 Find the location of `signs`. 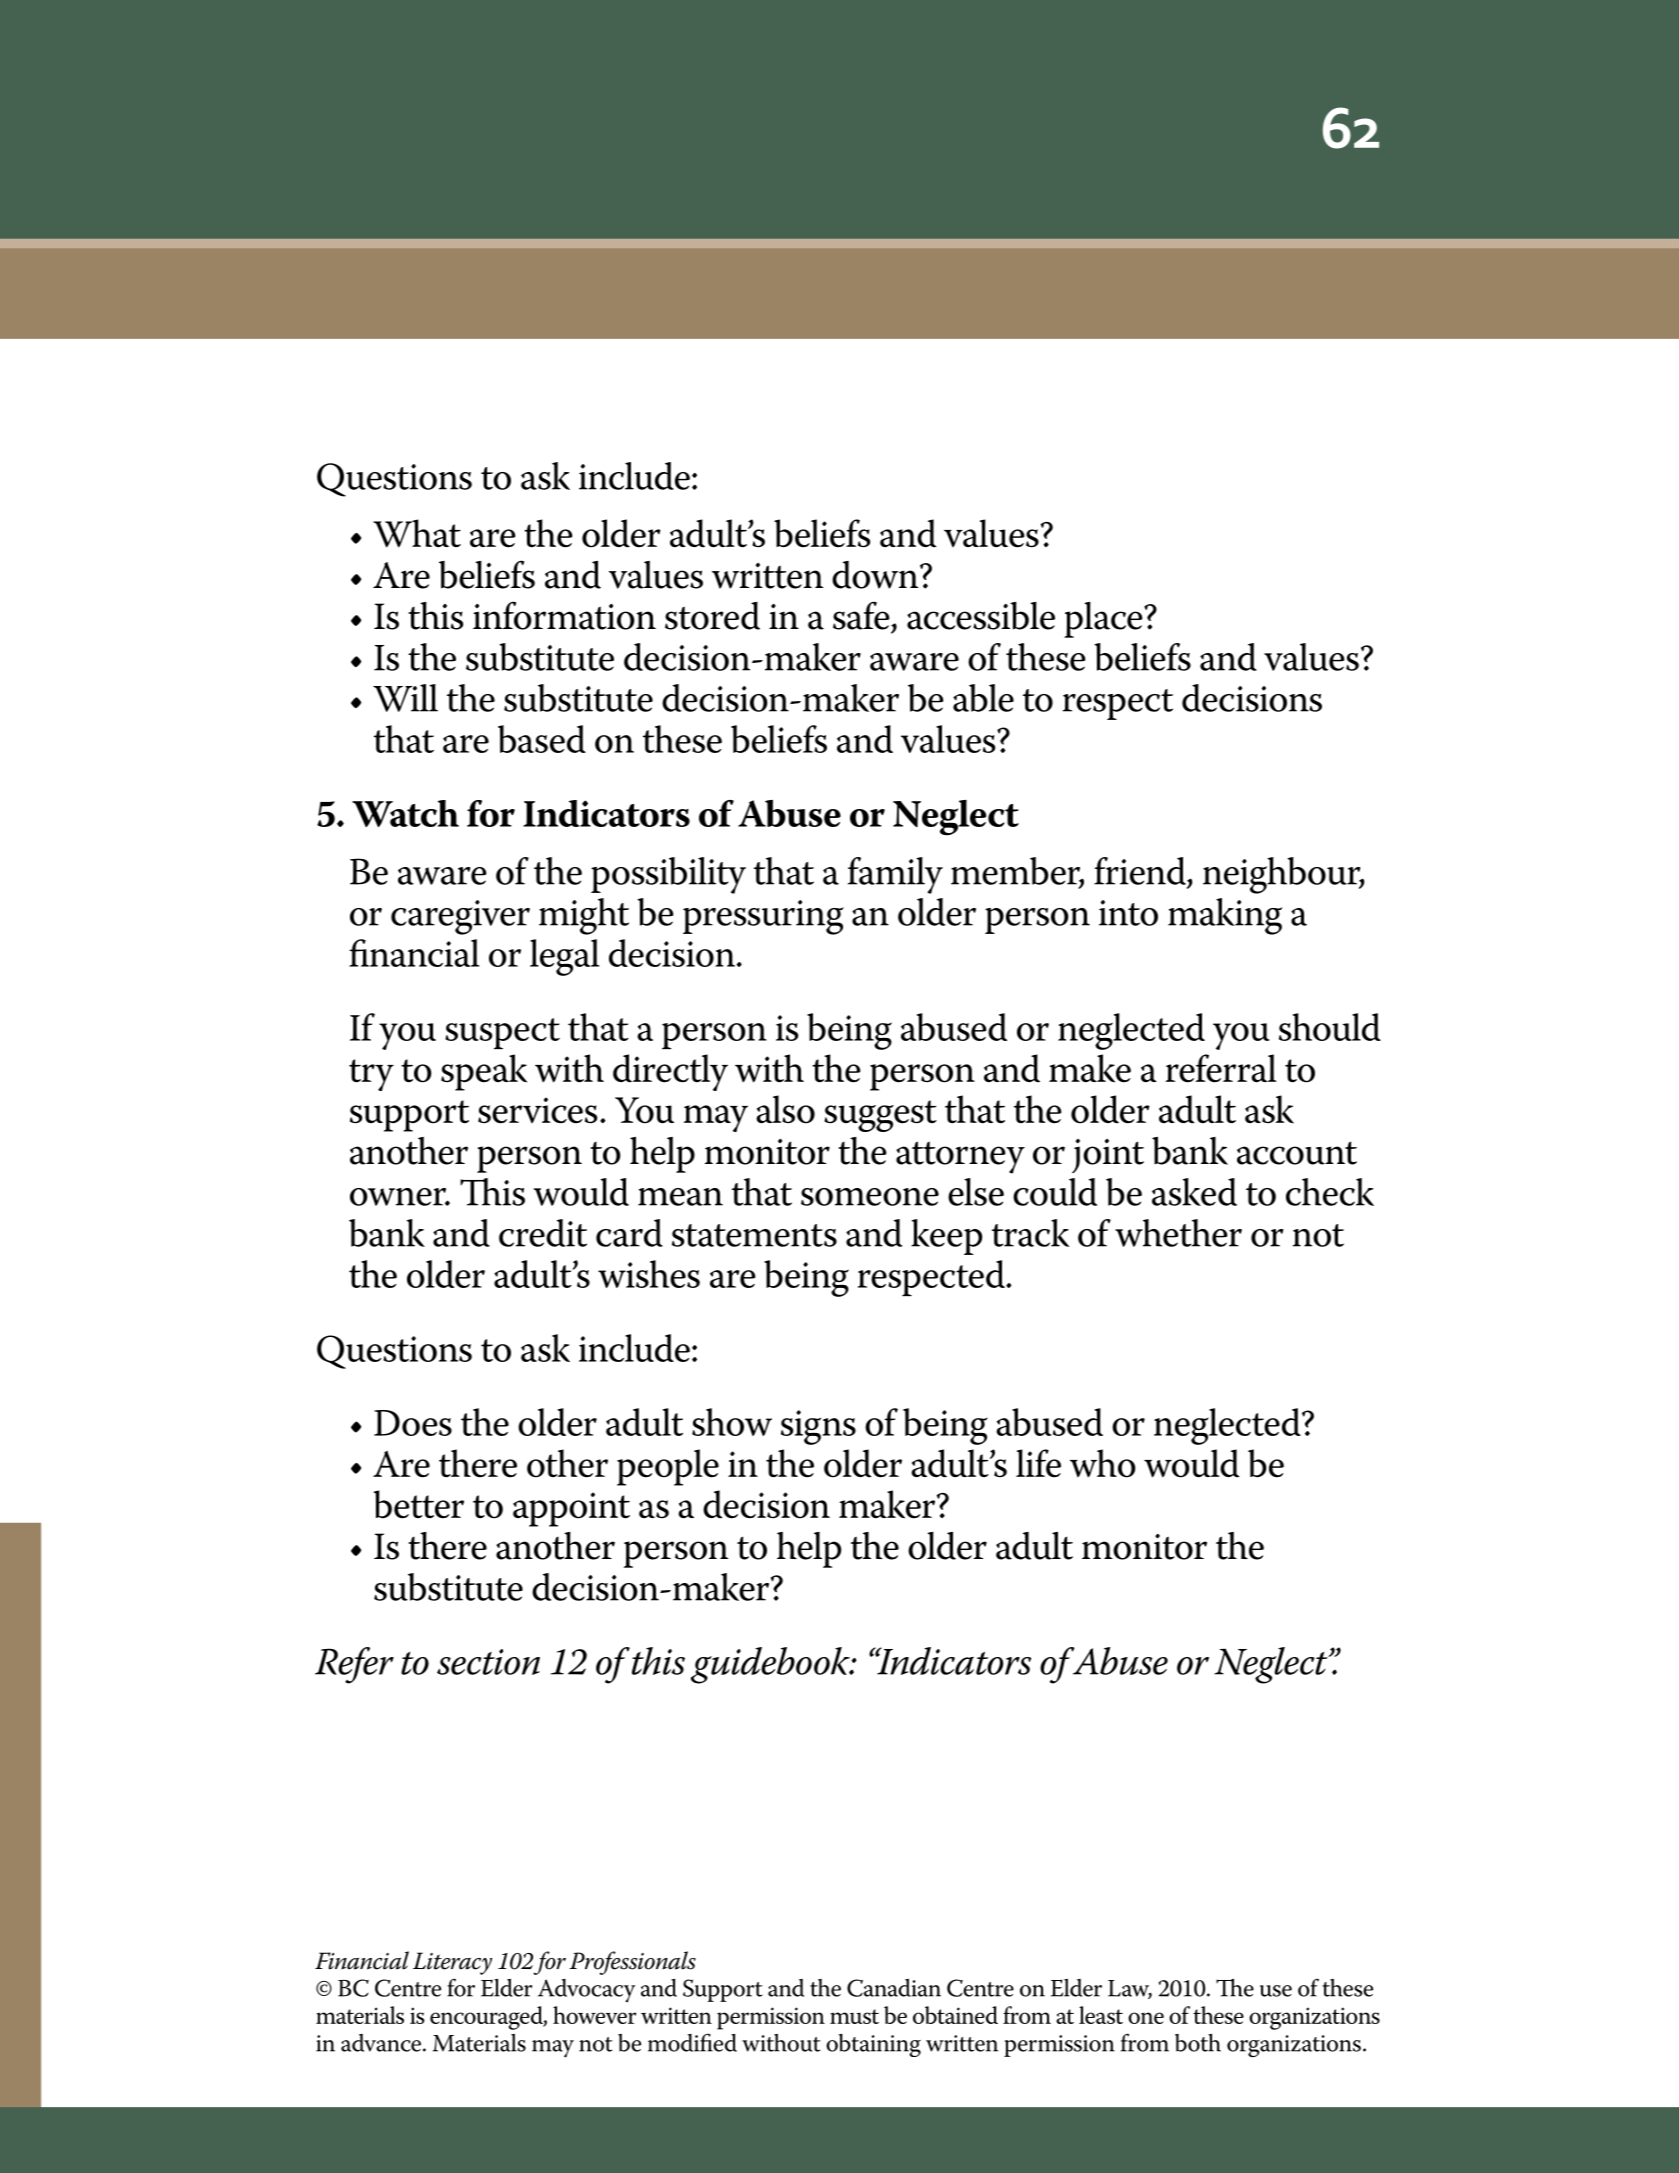

signs is located at coordinates (818, 1427).
